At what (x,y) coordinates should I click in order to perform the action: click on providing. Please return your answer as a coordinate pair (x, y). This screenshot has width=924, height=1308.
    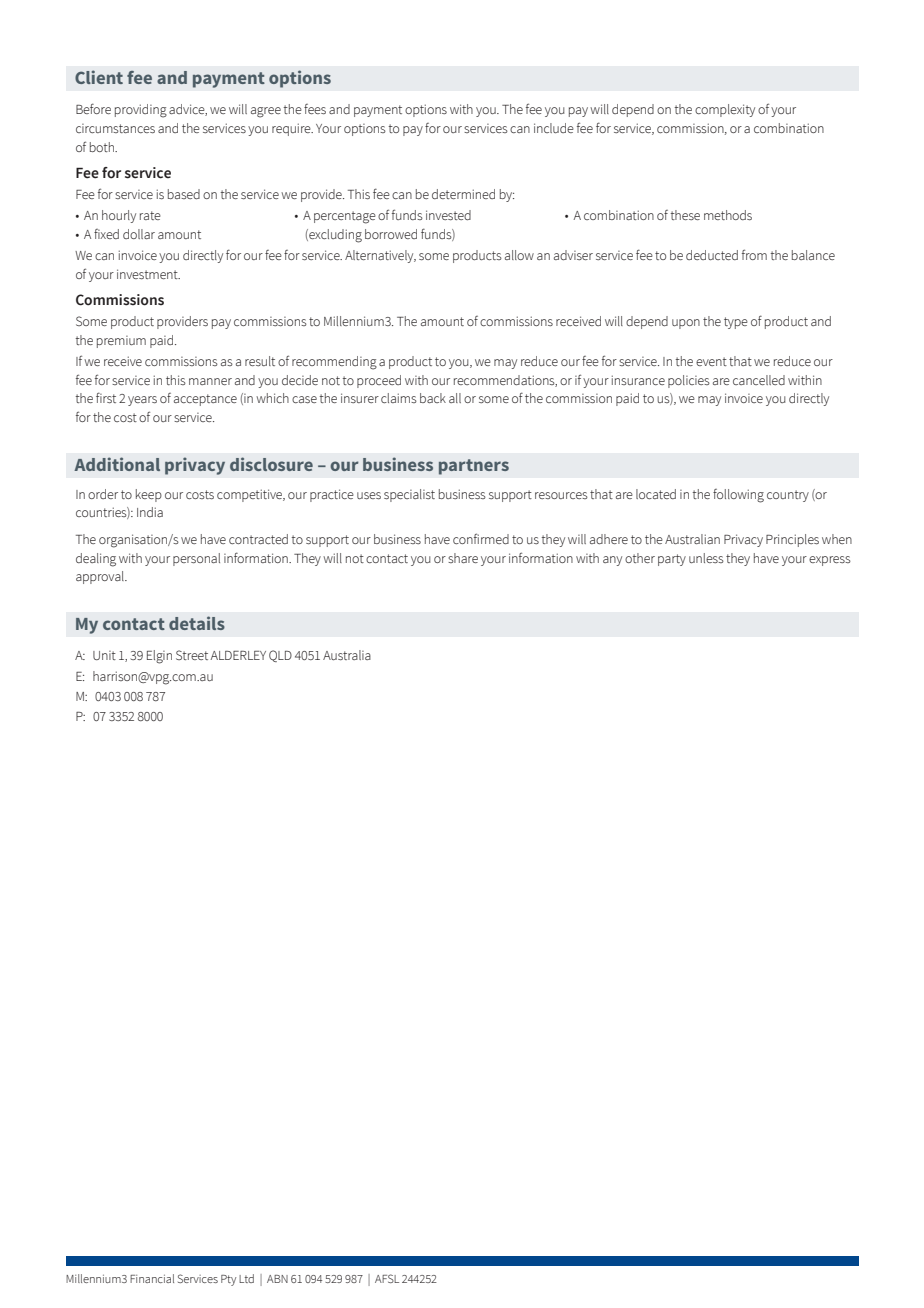
    Looking at the image, I should click on (141, 111).
